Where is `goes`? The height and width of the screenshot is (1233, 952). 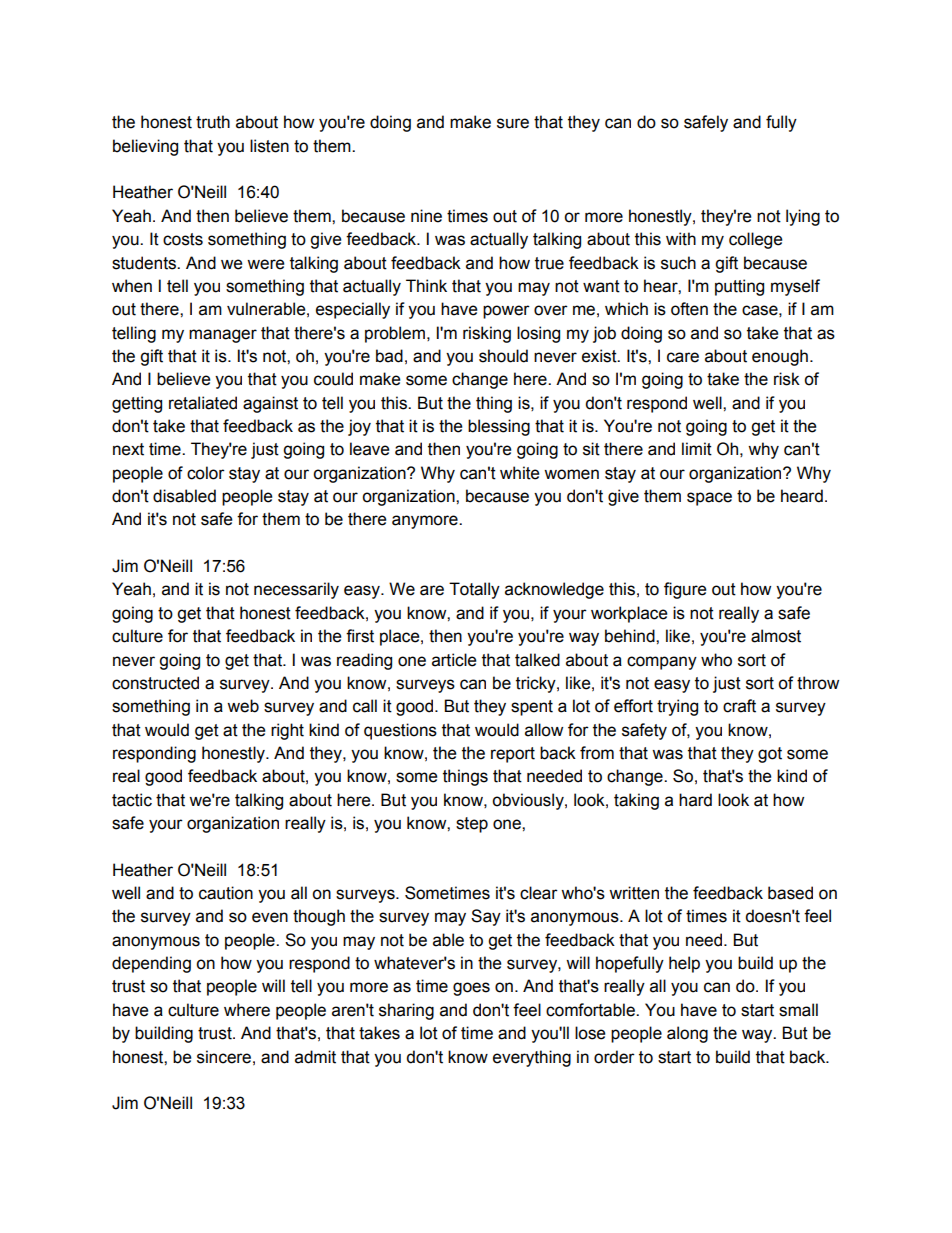
goes is located at coordinates (471, 989).
